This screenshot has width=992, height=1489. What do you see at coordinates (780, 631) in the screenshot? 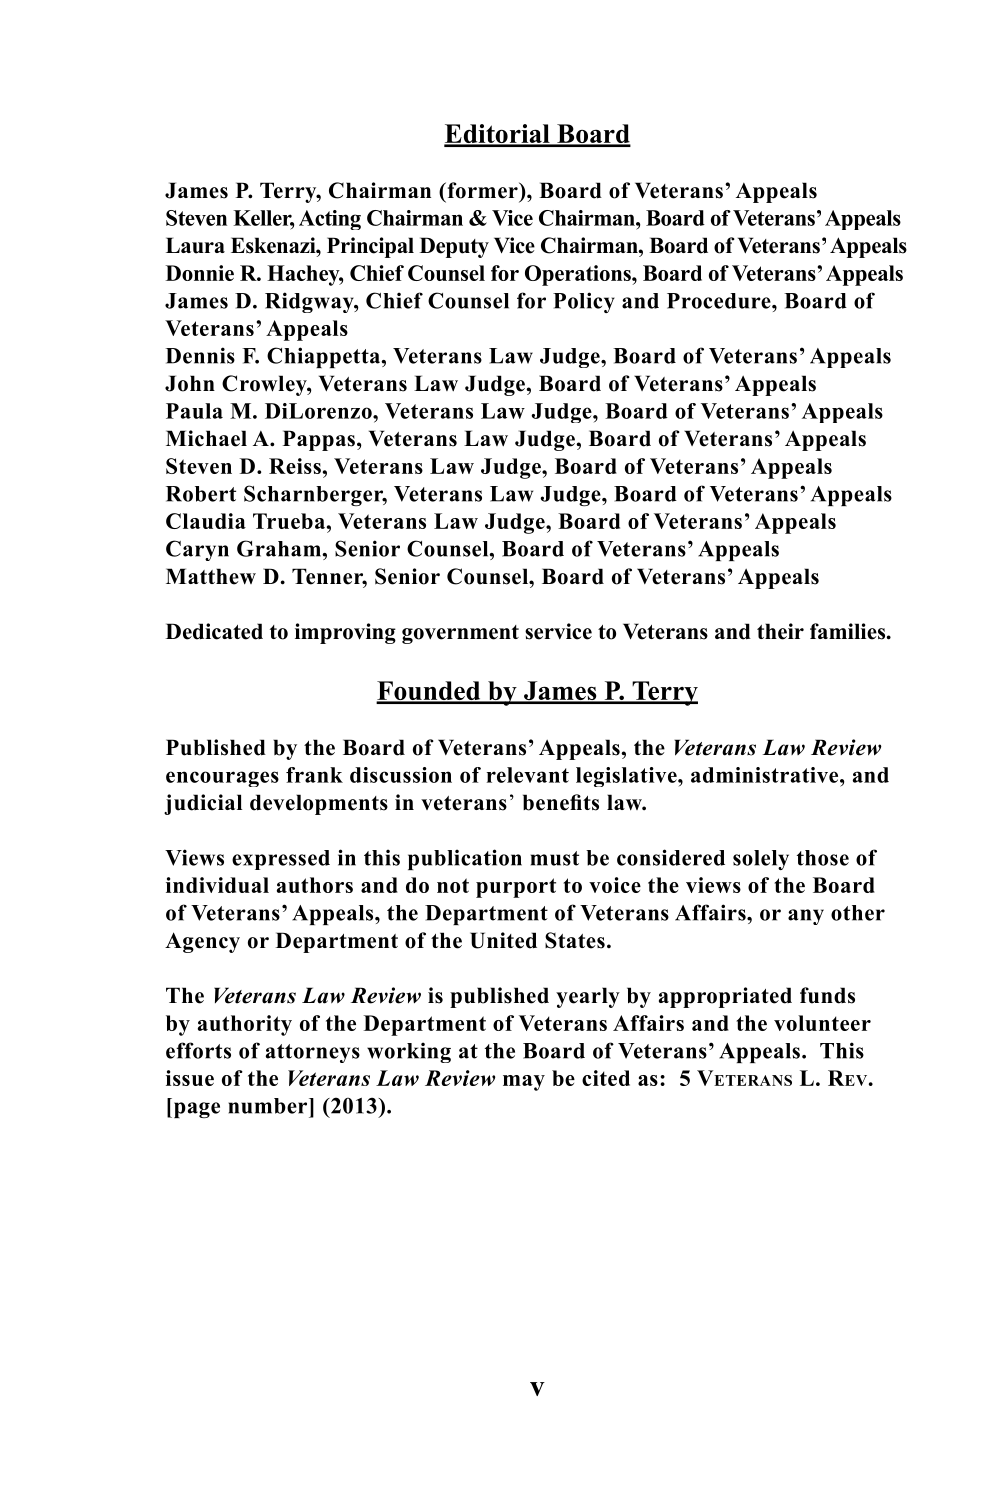
I see `their` at bounding box center [780, 631].
